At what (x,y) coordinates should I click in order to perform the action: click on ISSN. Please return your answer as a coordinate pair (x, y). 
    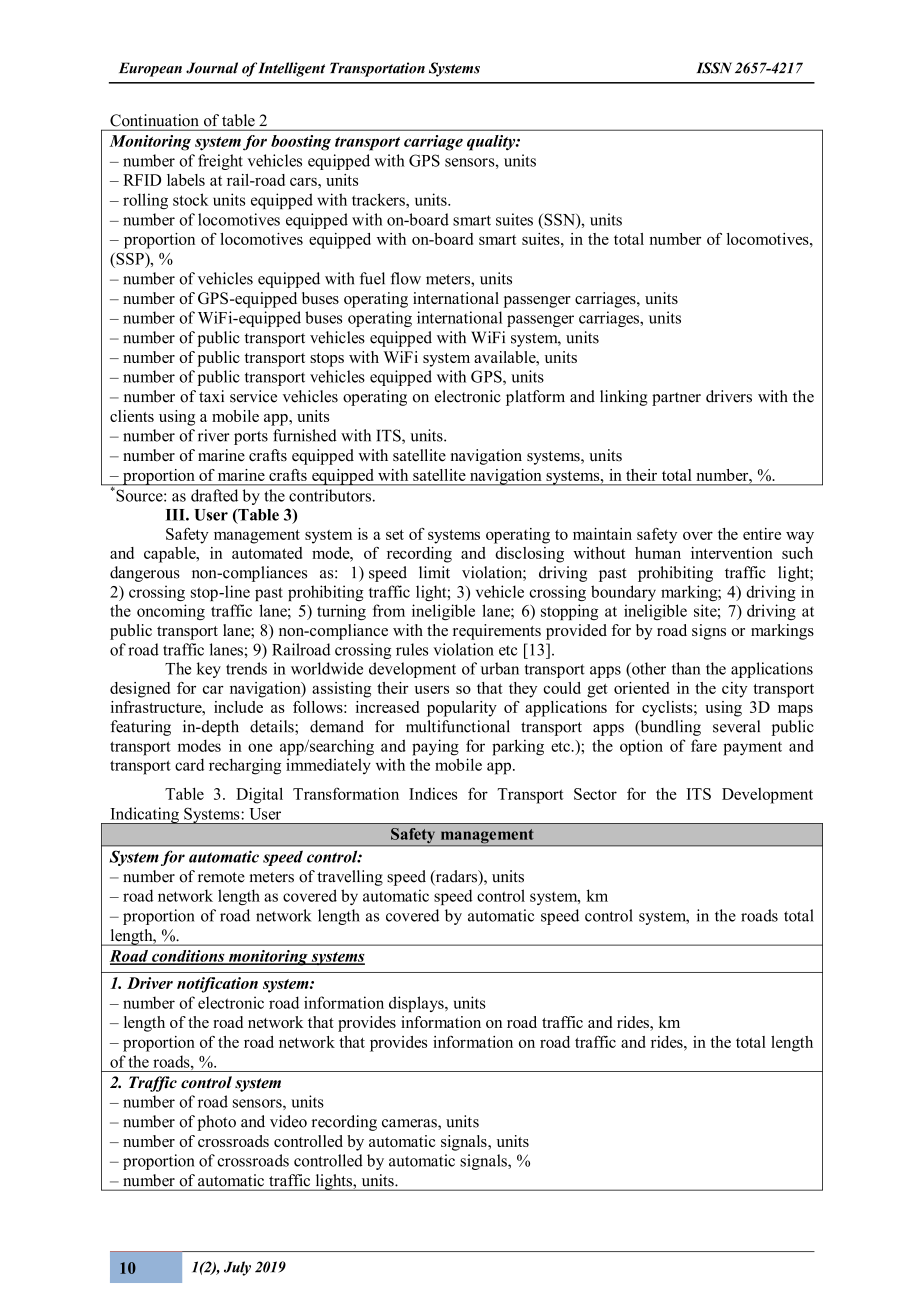
    Looking at the image, I should click on (714, 68).
